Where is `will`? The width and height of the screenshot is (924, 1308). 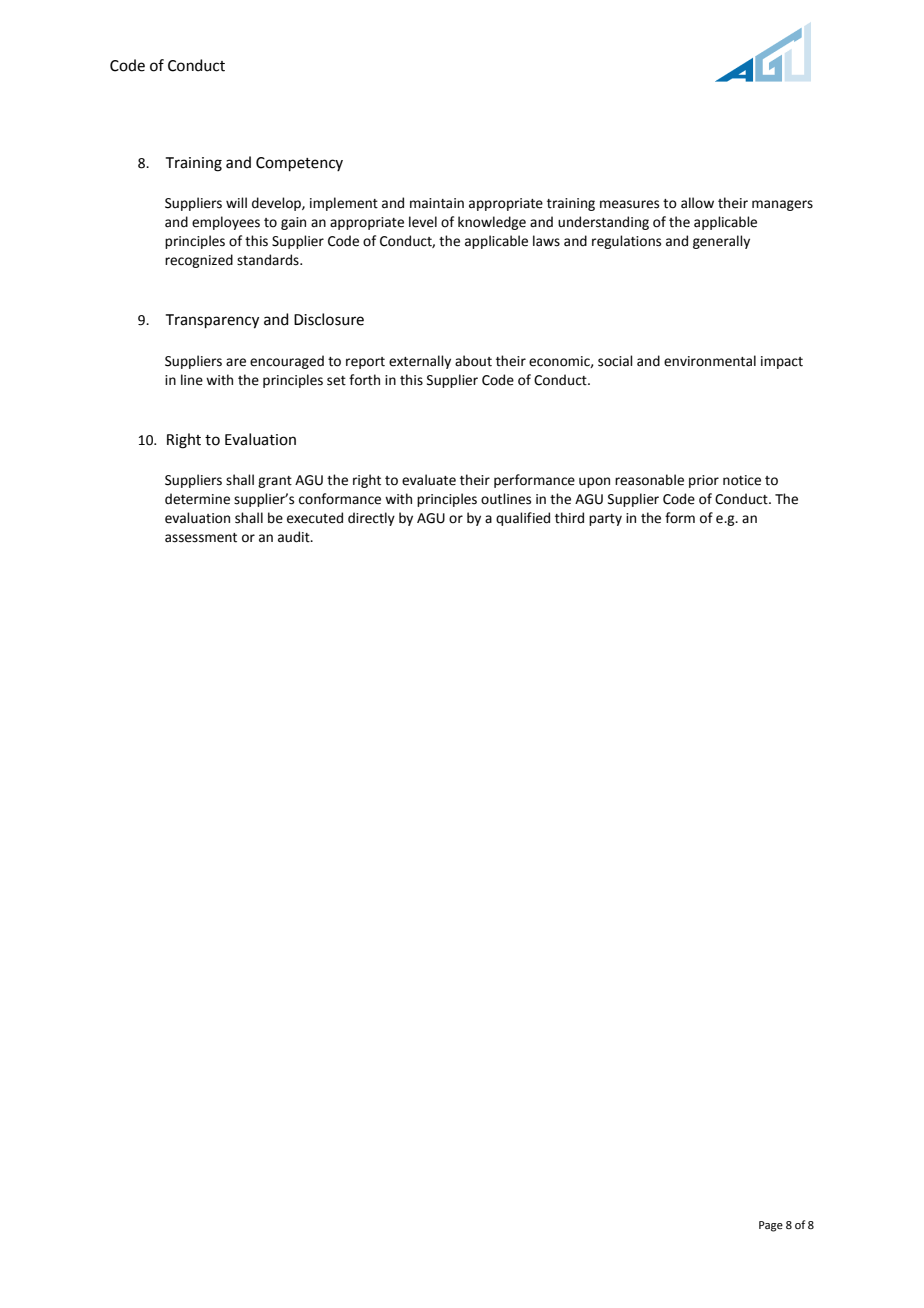
will is located at coordinates (236, 202).
